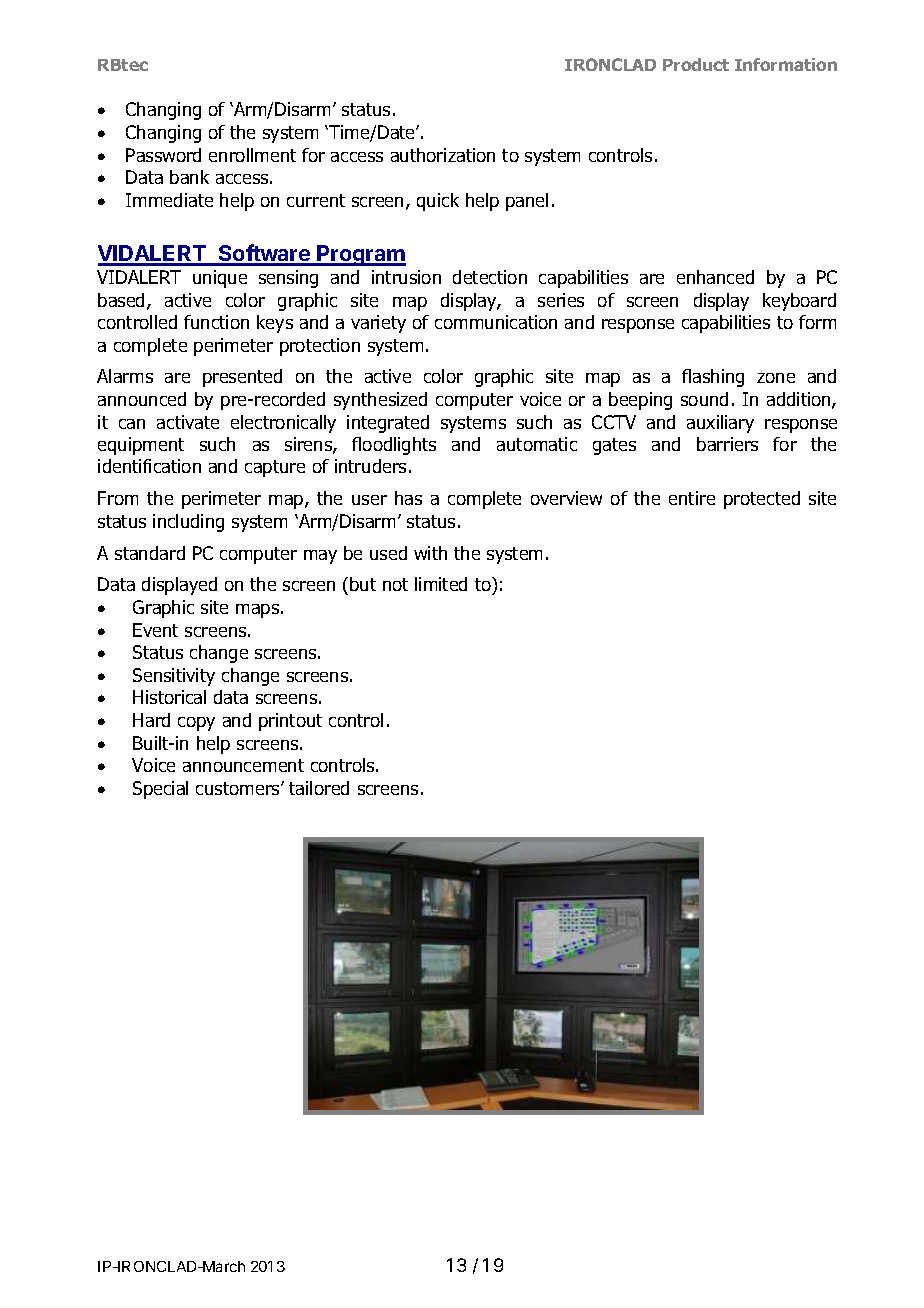  I want to click on limited, so click(441, 584).
